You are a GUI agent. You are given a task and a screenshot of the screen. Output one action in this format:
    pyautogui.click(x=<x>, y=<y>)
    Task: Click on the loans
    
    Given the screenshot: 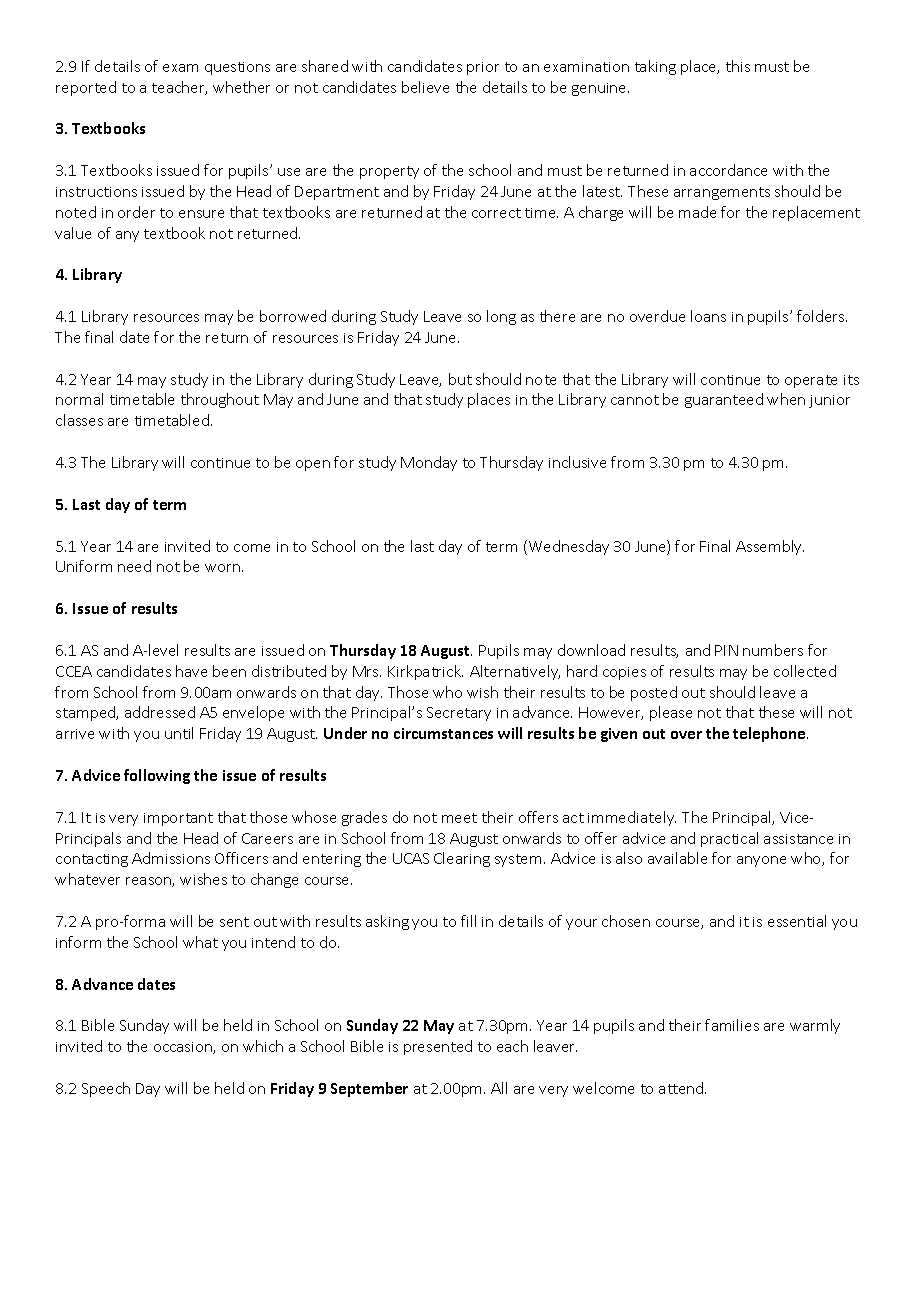 What is the action you would take?
    pyautogui.click(x=708, y=316)
